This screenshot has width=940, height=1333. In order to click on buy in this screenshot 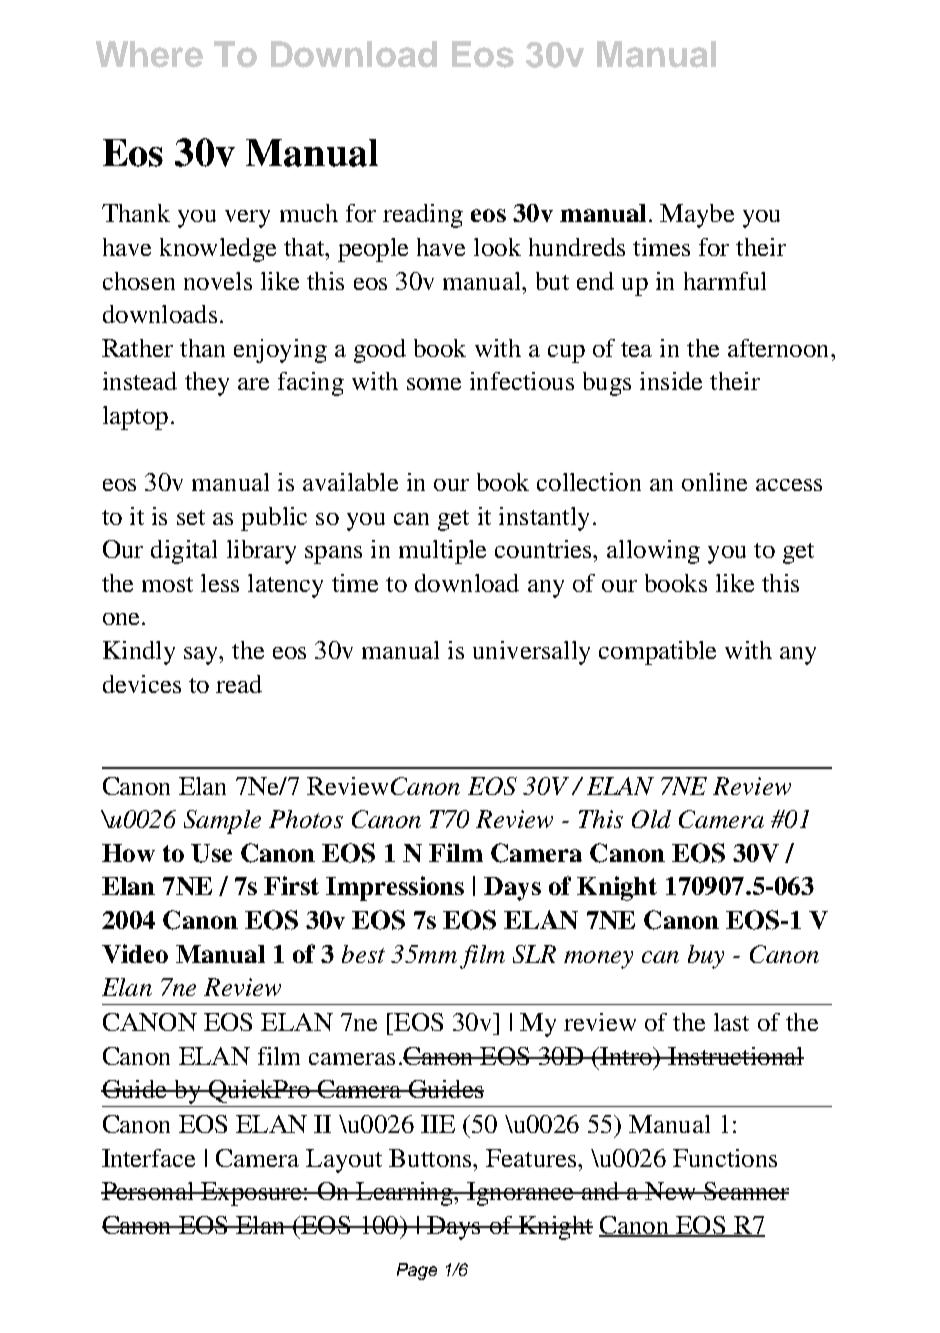, I will do `click(706, 957)`.
